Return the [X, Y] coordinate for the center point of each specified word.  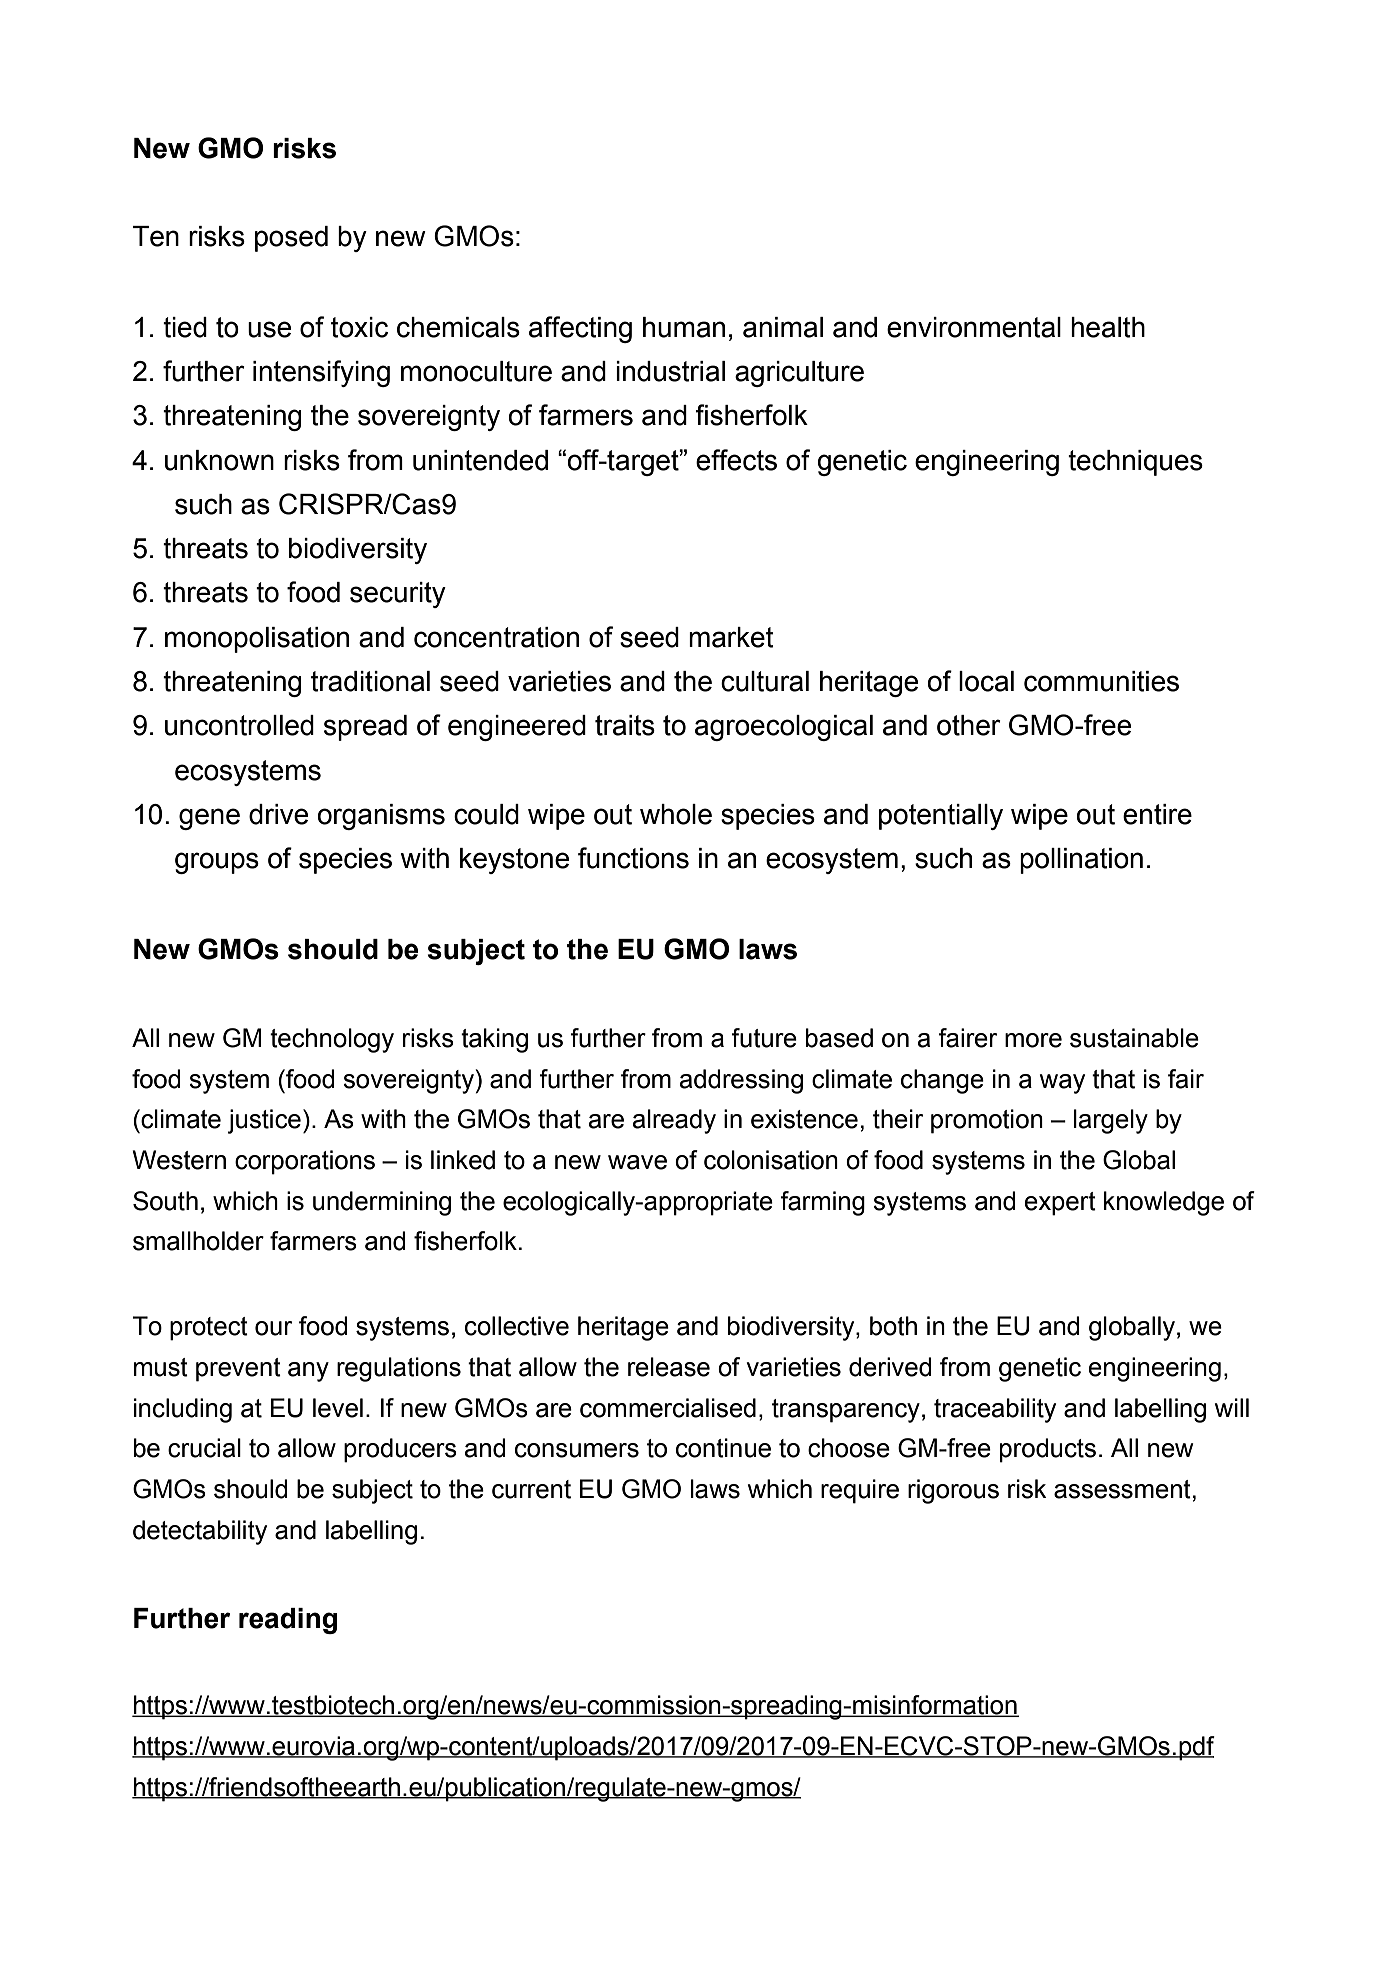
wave [637, 1162]
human [684, 327]
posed [291, 239]
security [398, 595]
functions [633, 858]
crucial [204, 1448]
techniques [1135, 463]
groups [217, 863]
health [1108, 327]
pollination [1081, 861]
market [731, 637]
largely [1111, 1121]
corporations [305, 1162]
